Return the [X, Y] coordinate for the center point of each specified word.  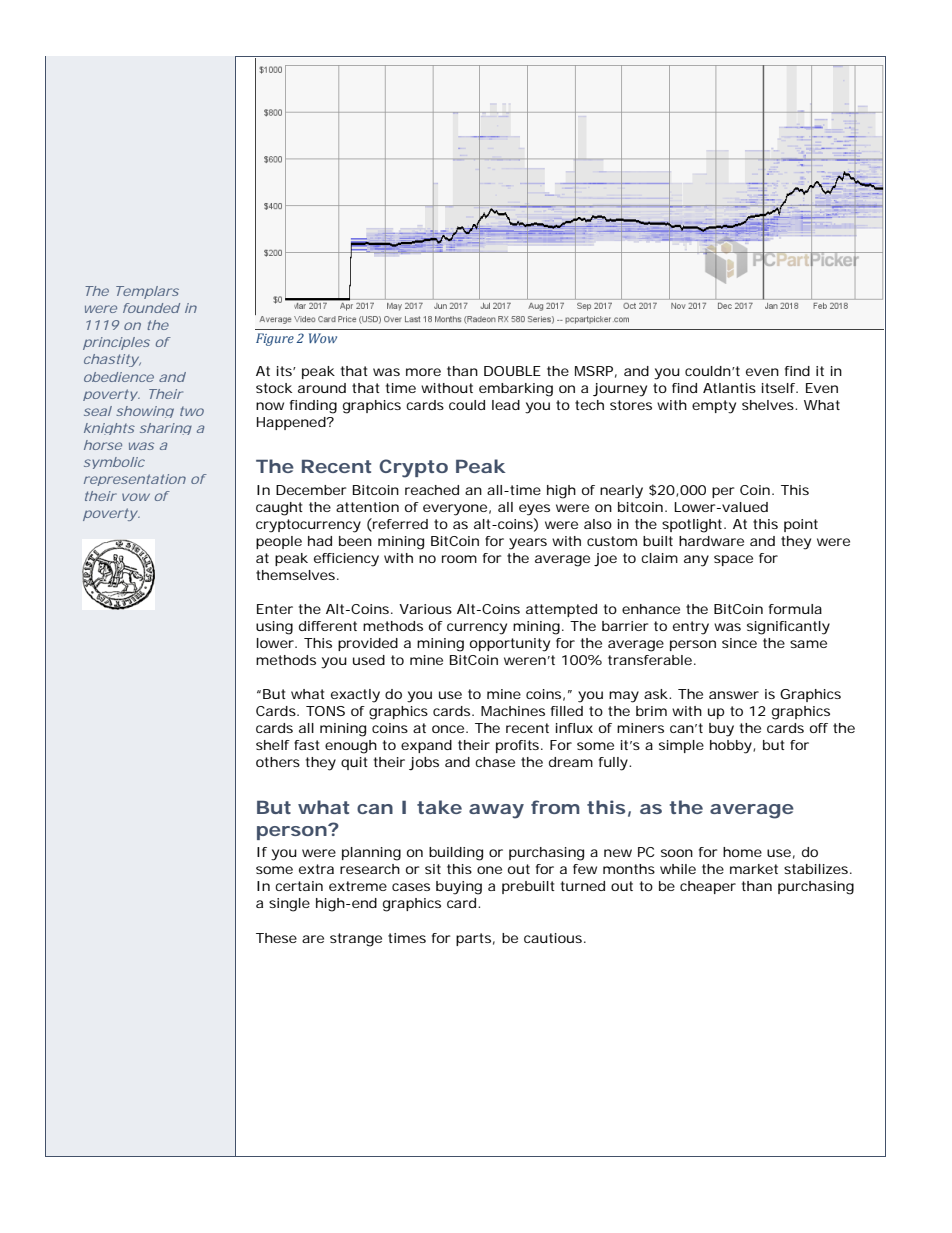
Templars [147, 292]
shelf [273, 745]
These [276, 938]
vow [136, 497]
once [448, 729]
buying [459, 888]
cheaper [708, 887]
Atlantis [729, 388]
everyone [455, 510]
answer [734, 695]
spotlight [693, 526]
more [423, 372]
